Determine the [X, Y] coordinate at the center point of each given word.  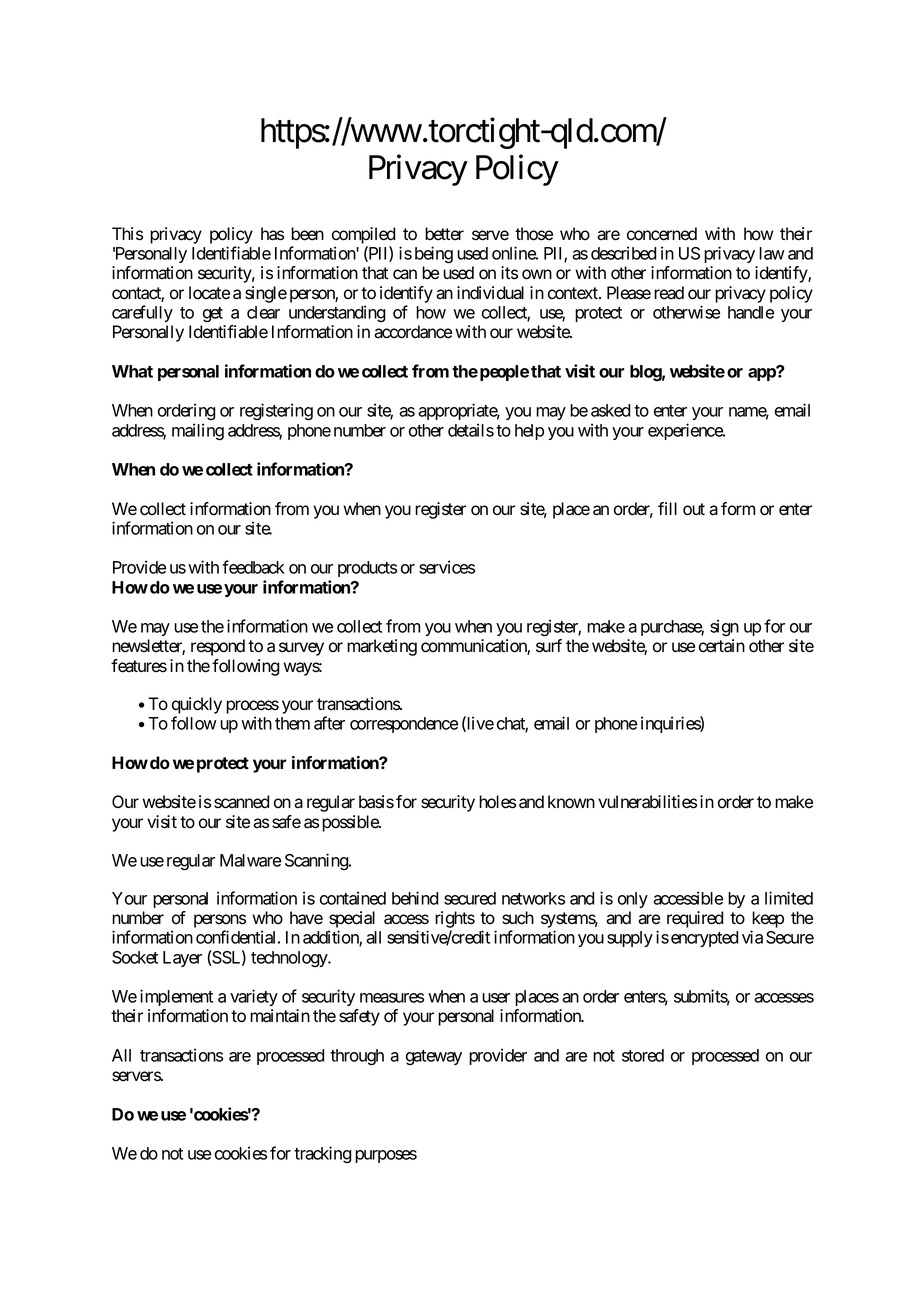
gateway [434, 1057]
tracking [323, 1154]
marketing [382, 647]
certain [722, 646]
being [434, 255]
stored [643, 1055]
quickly [197, 707]
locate [209, 293]
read [669, 293]
